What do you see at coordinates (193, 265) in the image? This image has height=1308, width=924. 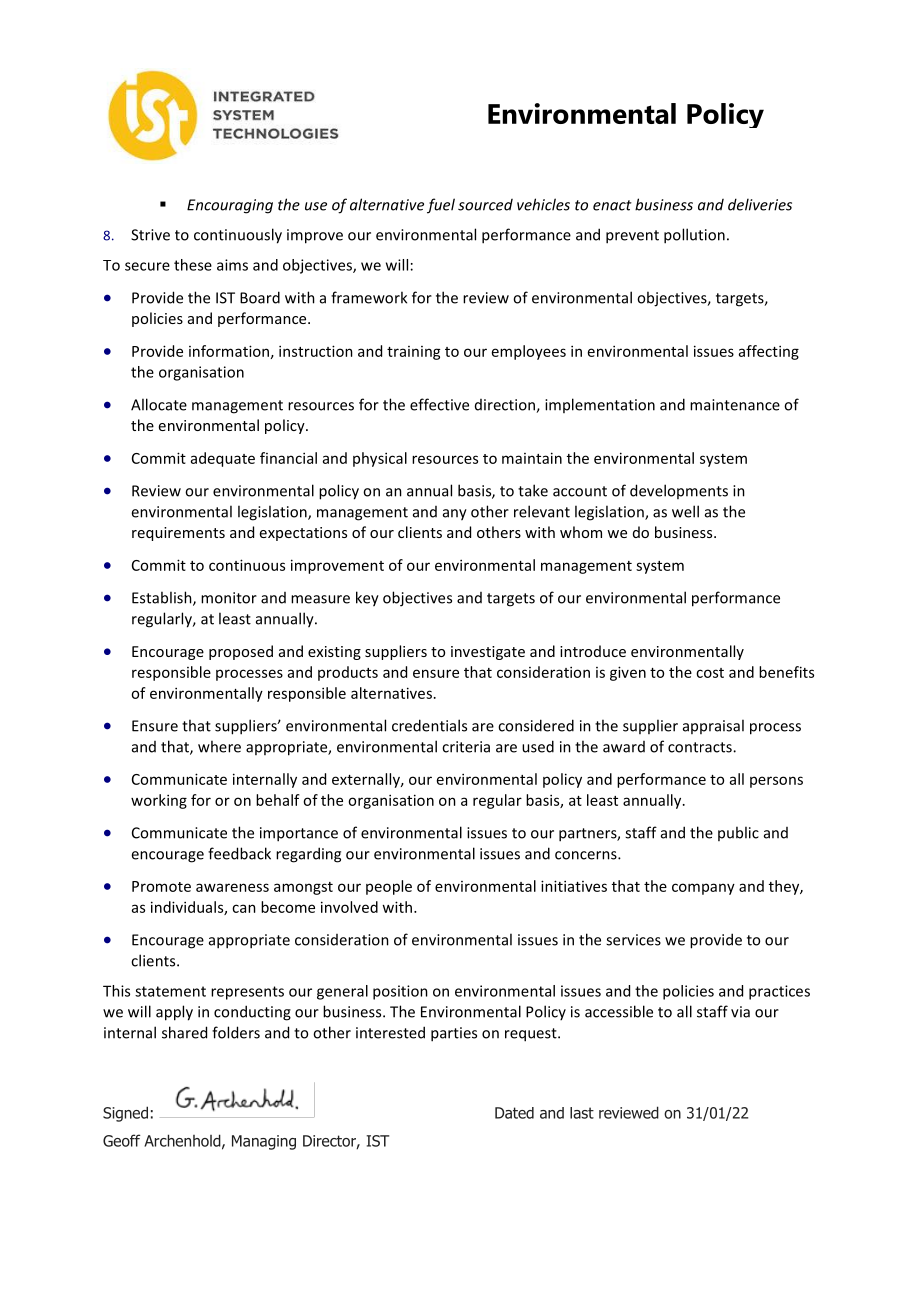 I see `these` at bounding box center [193, 265].
